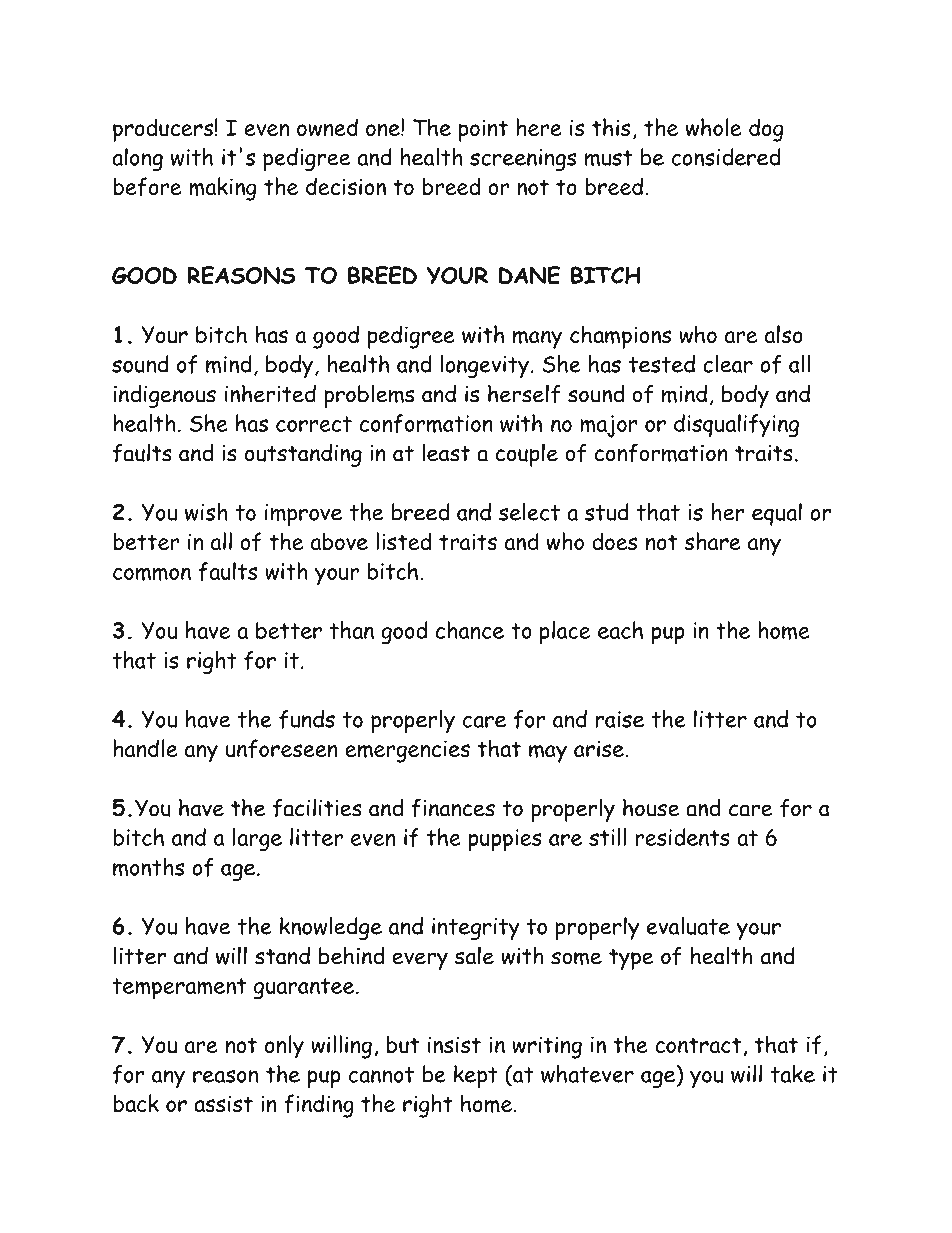 The image size is (952, 1233). Describe the element at coordinates (223, 1103) in the image. I see `assist` at that location.
